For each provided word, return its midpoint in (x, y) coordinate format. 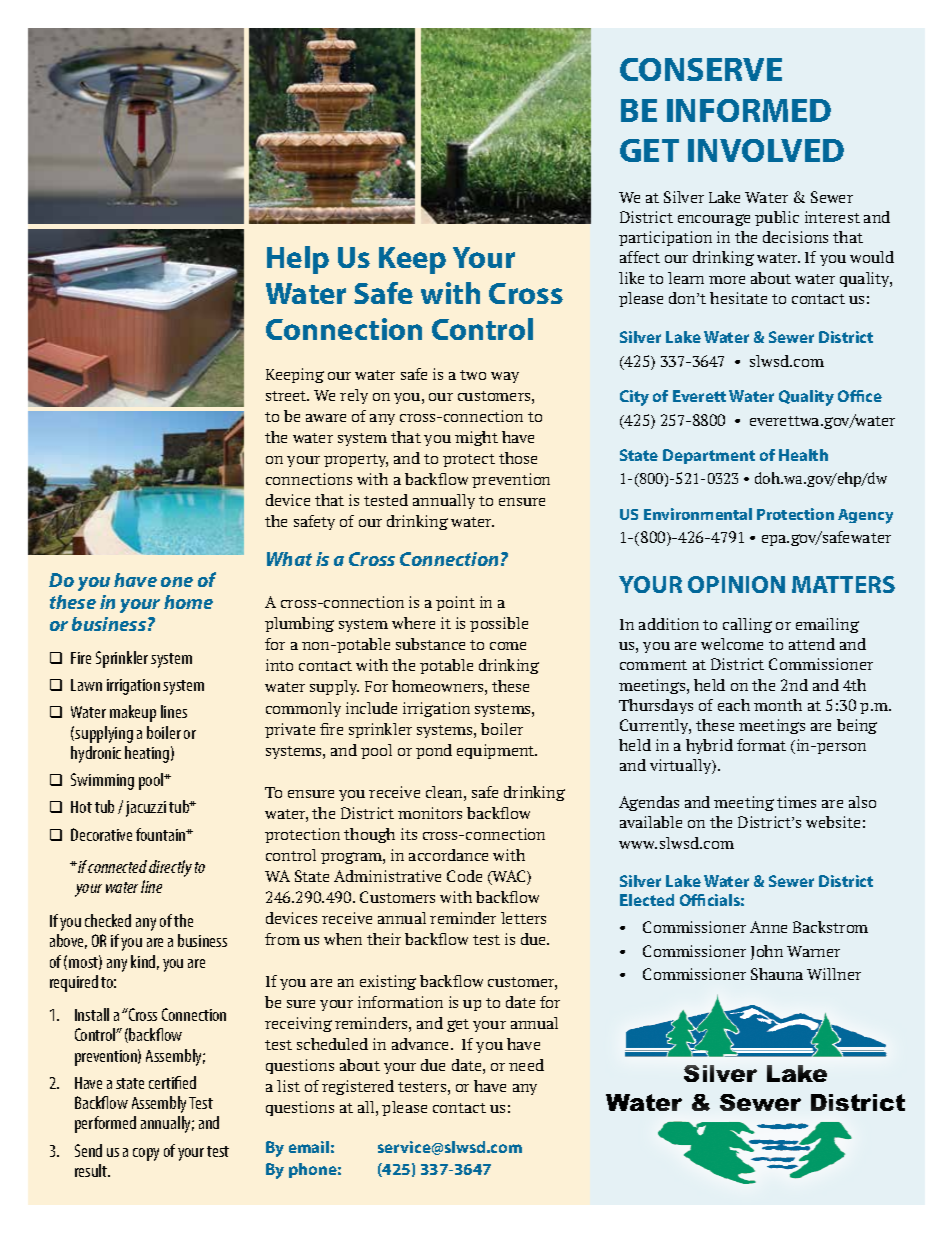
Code (464, 876)
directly (170, 868)
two (473, 375)
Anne (768, 927)
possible (499, 624)
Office (860, 396)
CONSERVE (701, 69)
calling (747, 625)
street (287, 396)
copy (146, 1154)
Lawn (86, 685)
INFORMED (749, 110)
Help (298, 260)
